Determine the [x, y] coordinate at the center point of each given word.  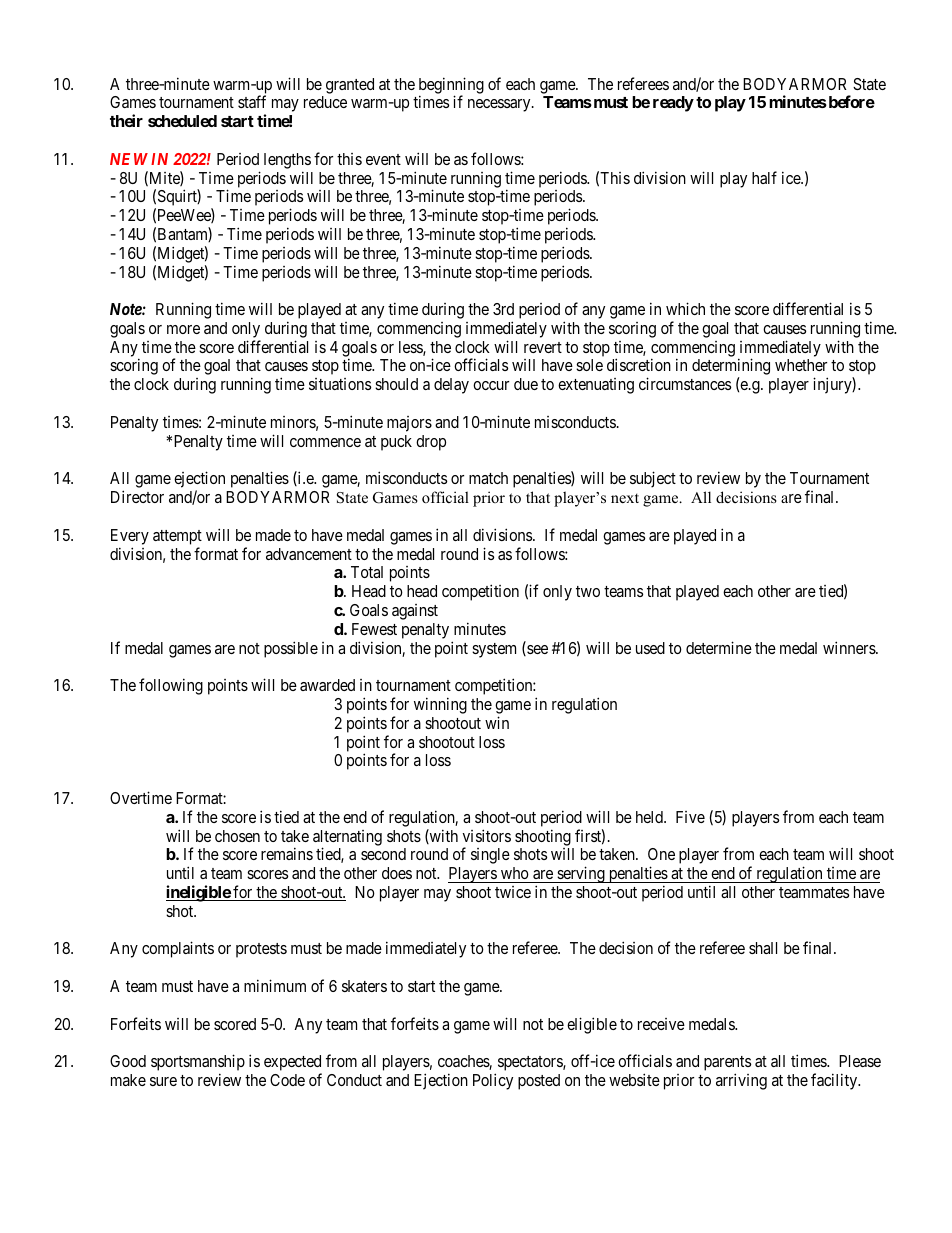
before [850, 101]
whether [801, 365]
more [183, 329]
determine [719, 647]
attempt [177, 537]
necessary [500, 105]
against [415, 612]
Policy [493, 1081]
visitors [487, 835]
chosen [237, 836]
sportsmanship [198, 1064]
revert [543, 347]
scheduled [182, 121]
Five [690, 817]
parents [727, 1065]
